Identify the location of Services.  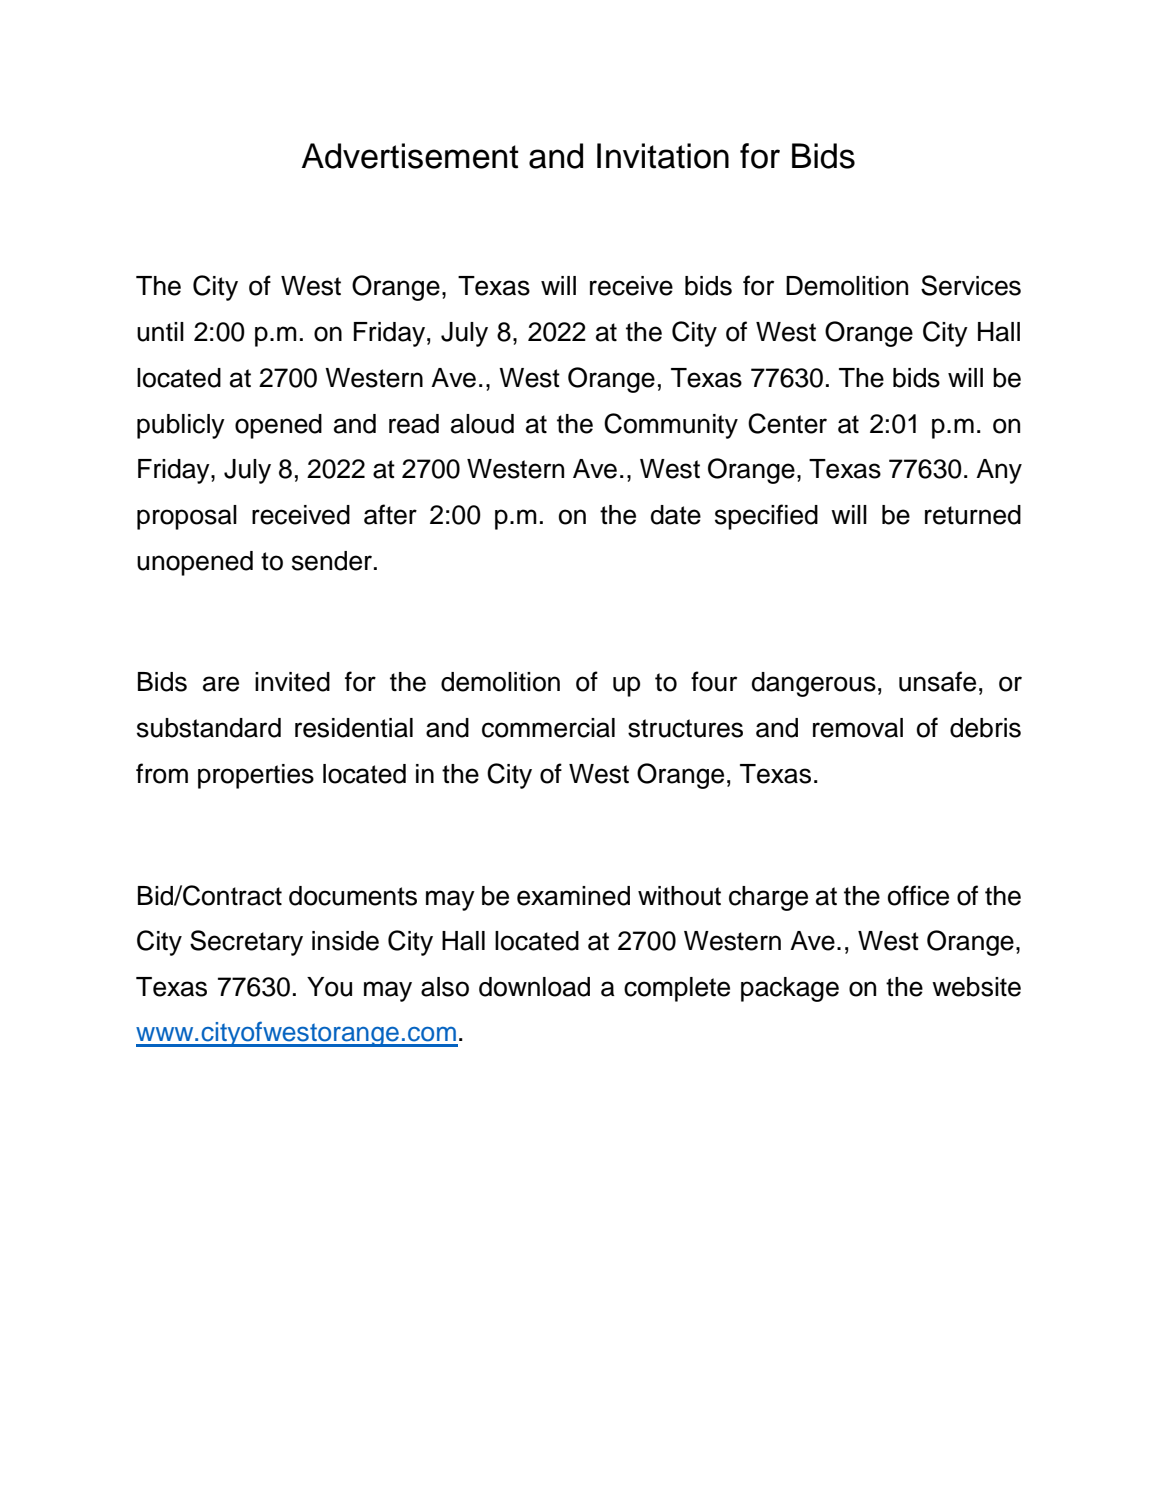
(971, 285).
